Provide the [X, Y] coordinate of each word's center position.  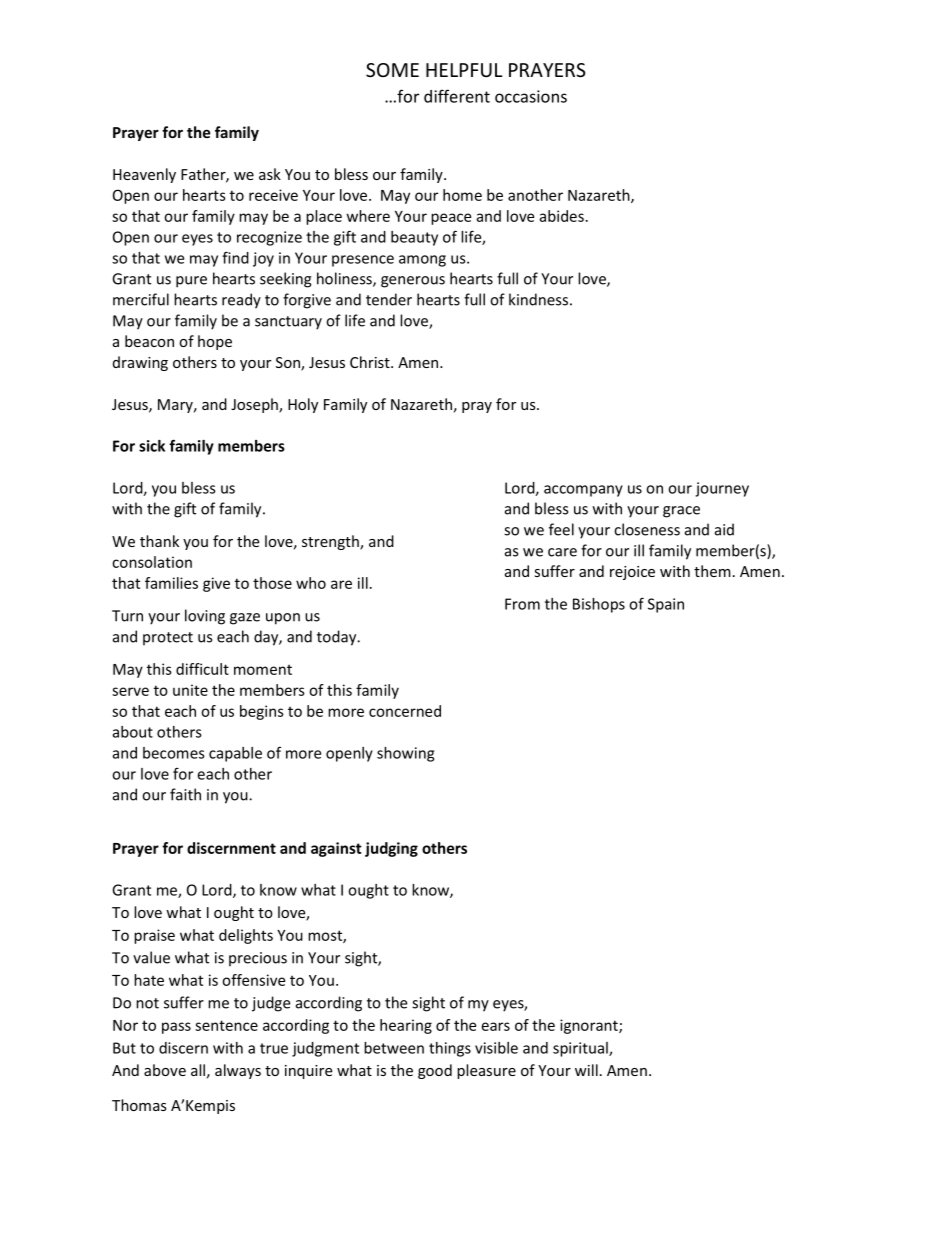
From [522, 604]
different [457, 96]
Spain [666, 605]
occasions [531, 96]
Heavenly [144, 175]
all [198, 1070]
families [171, 583]
